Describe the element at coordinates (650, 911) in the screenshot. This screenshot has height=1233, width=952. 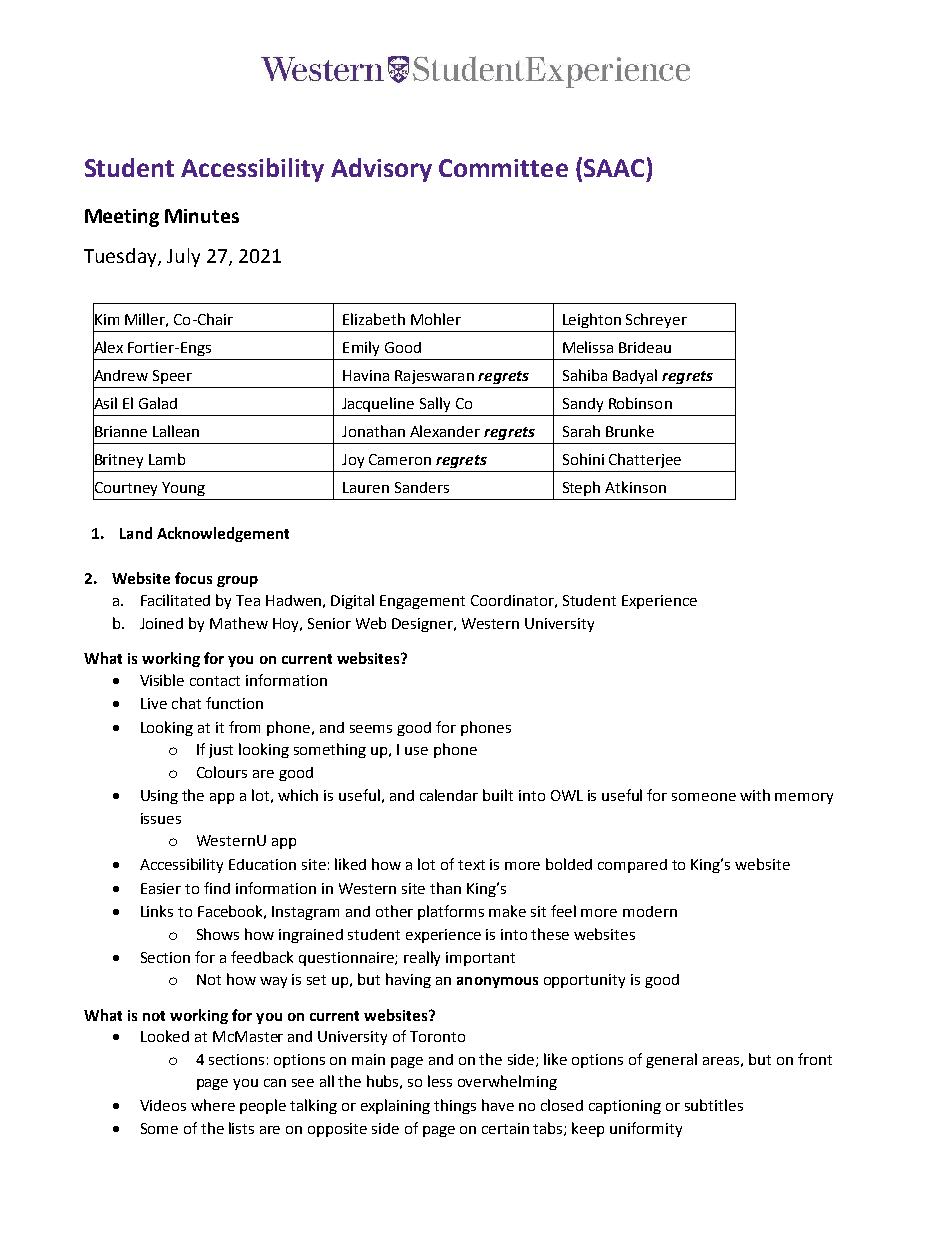
I see `modern` at that location.
